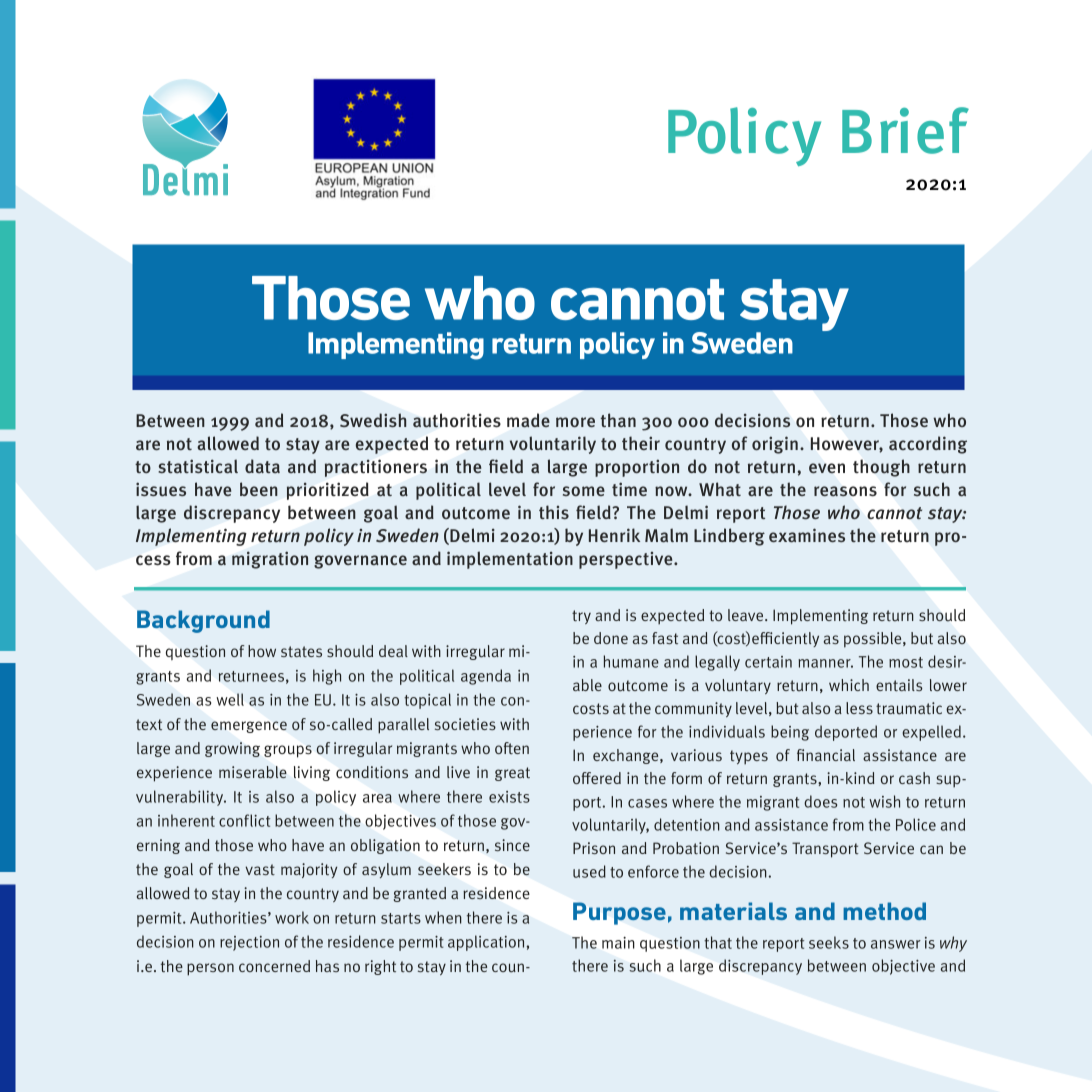 Image resolution: width=1092 pixels, height=1092 pixels. Describe the element at coordinates (849, 685) in the screenshot. I see `which` at that location.
